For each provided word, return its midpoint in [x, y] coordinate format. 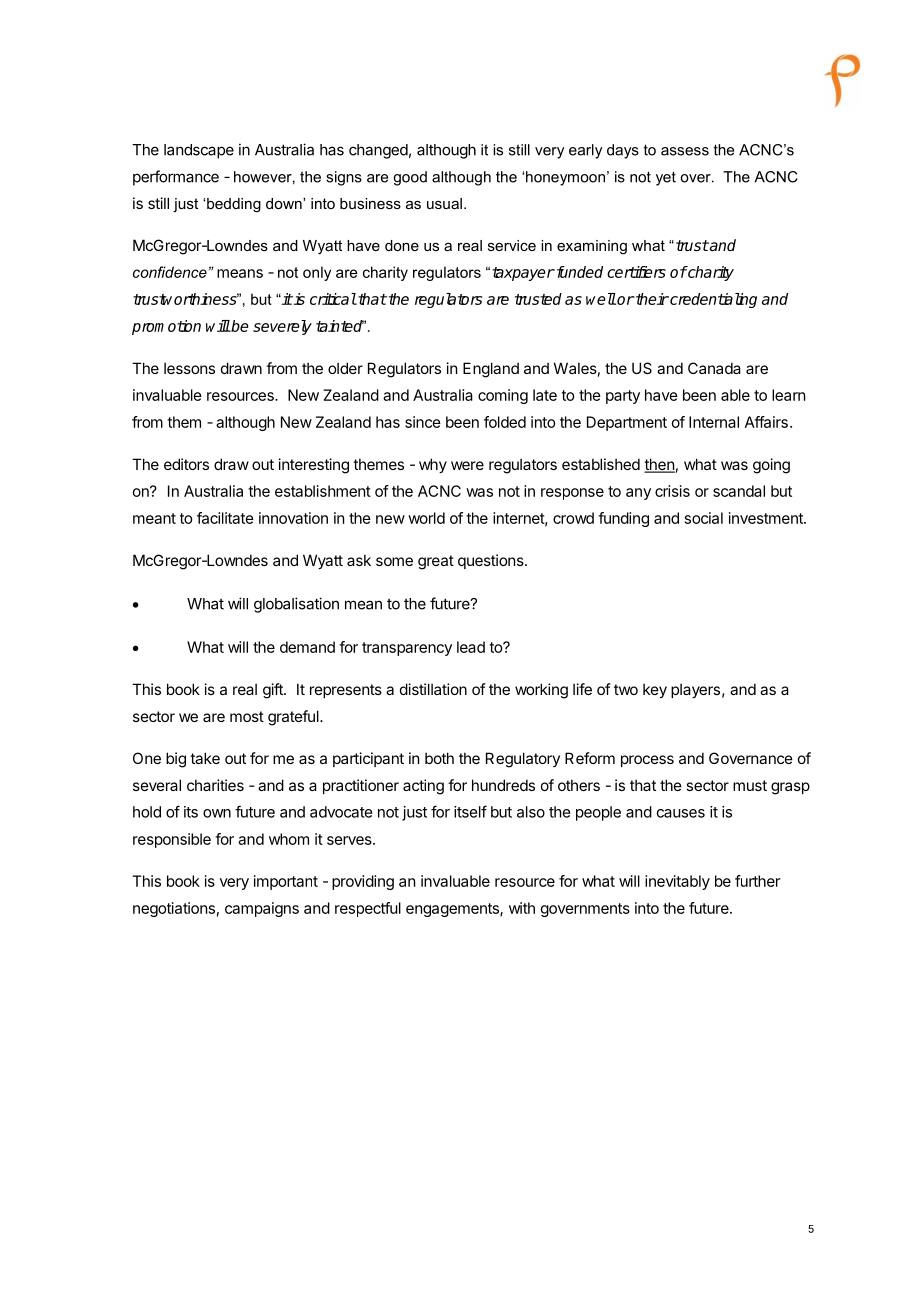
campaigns [262, 909]
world [426, 518]
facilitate [225, 518]
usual [444, 203]
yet [666, 178]
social [704, 518]
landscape [199, 151]
